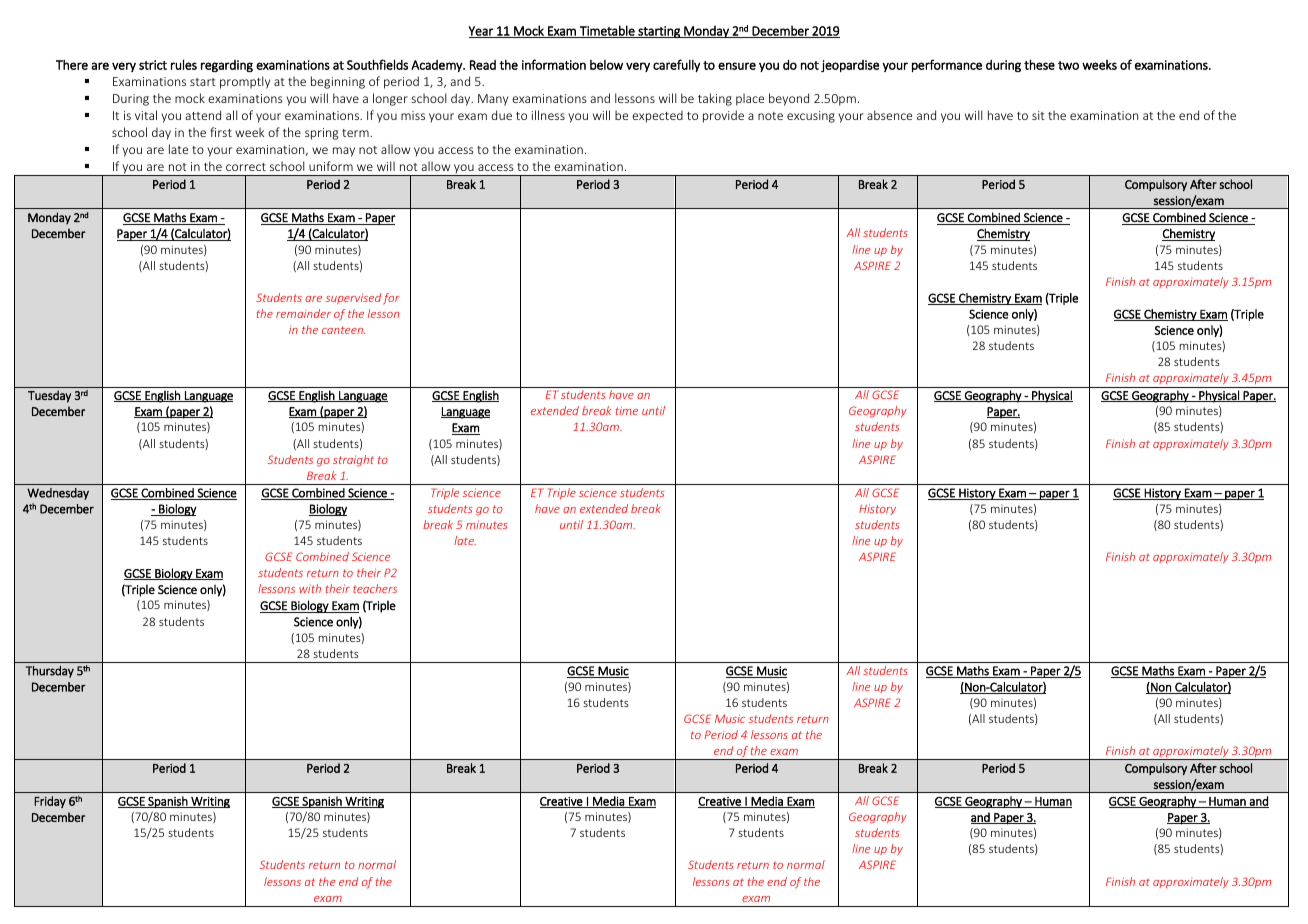  What do you see at coordinates (343, 330) in the page?
I see `canteen` at bounding box center [343, 330].
